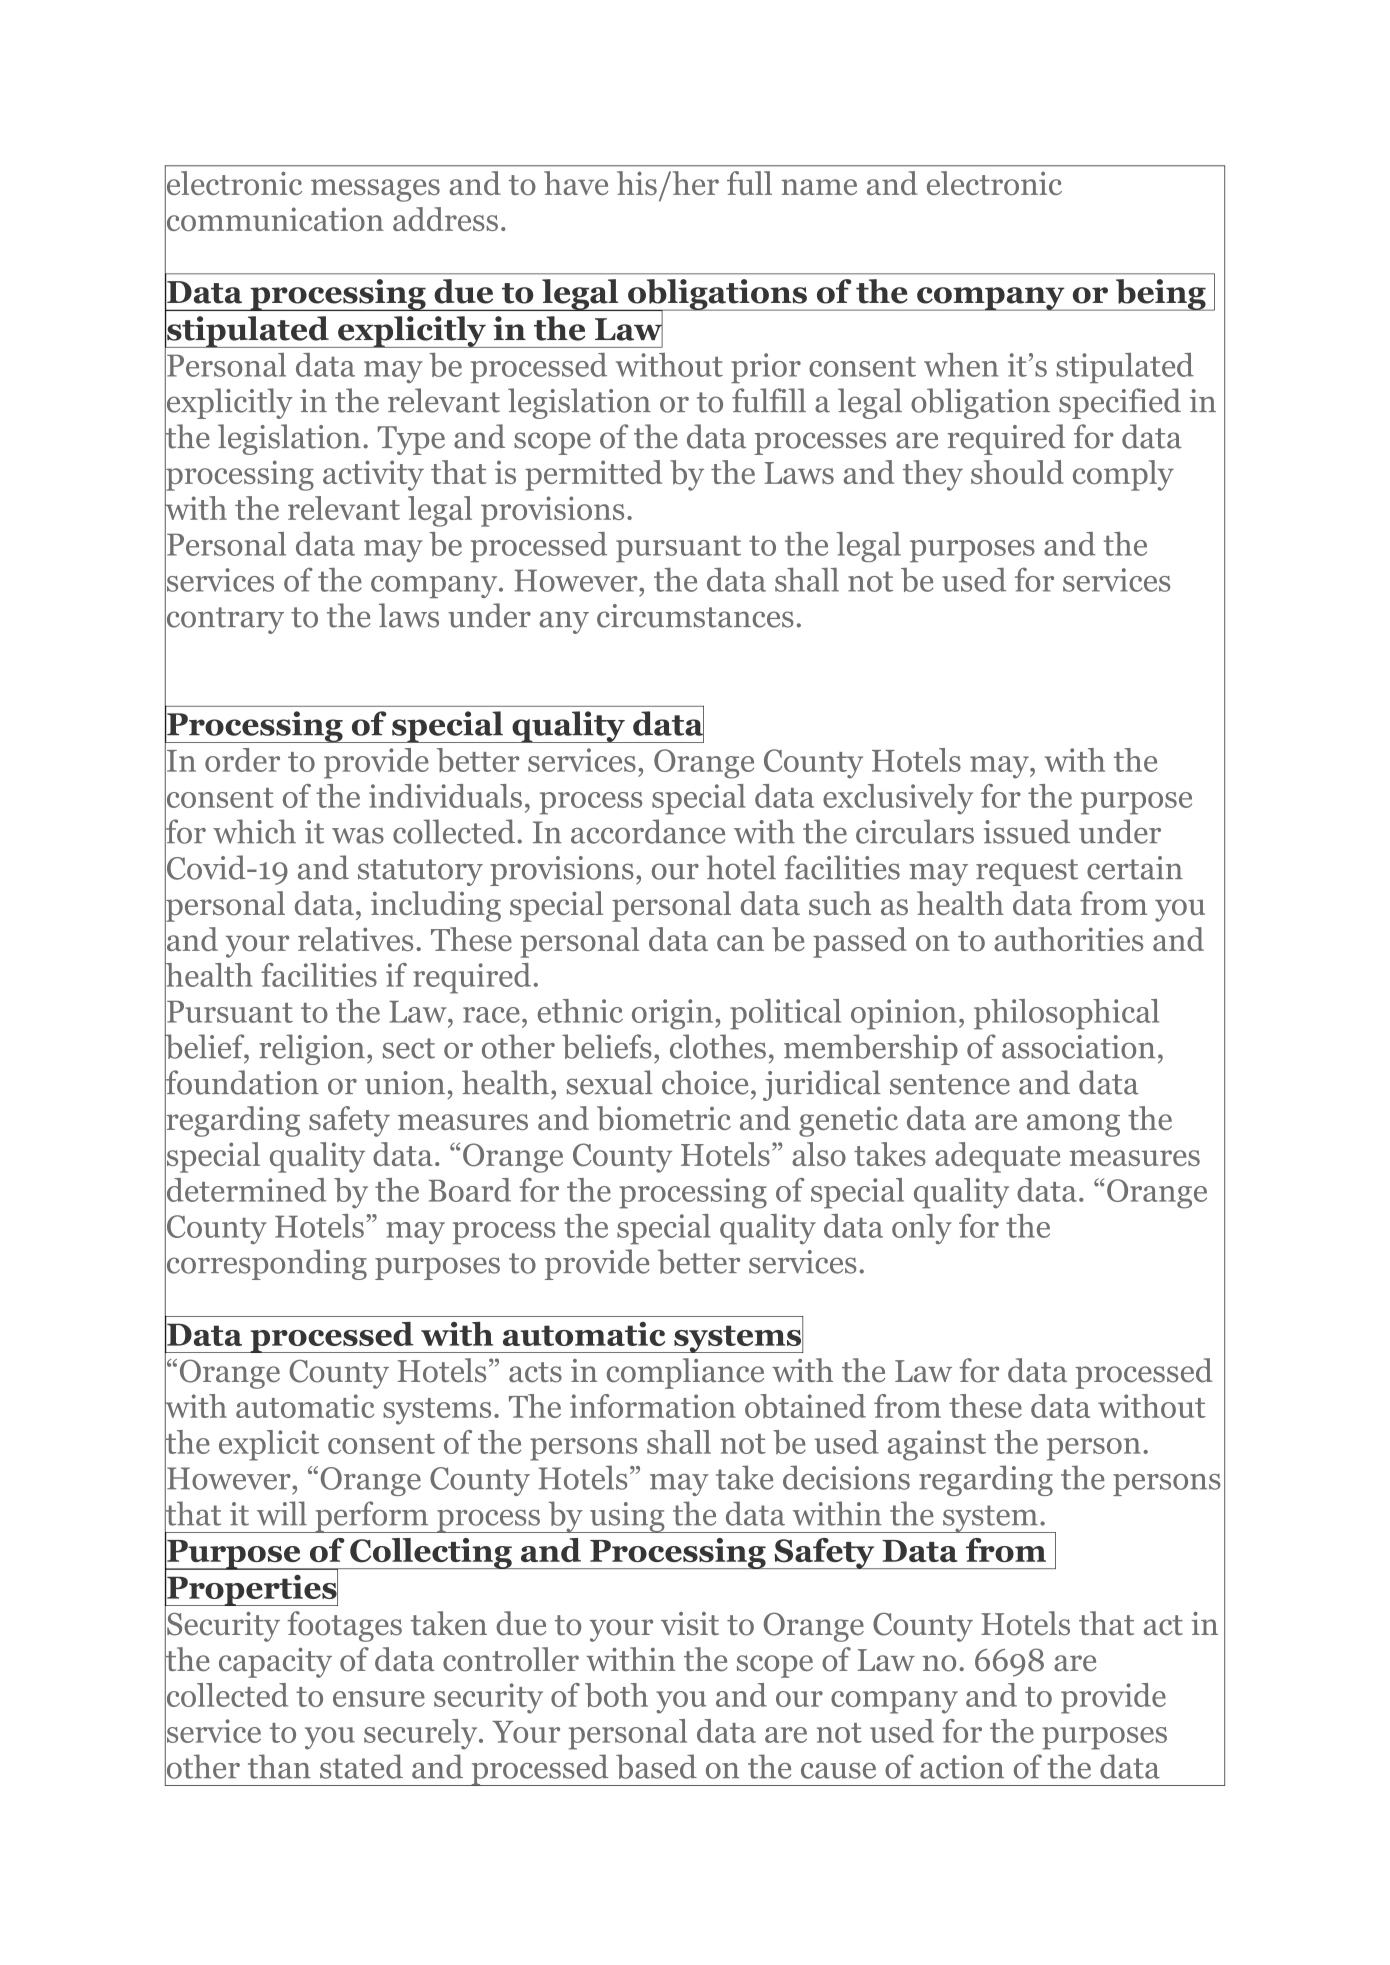  Describe the element at coordinates (656, 1766) in the image. I see `based` at that location.
